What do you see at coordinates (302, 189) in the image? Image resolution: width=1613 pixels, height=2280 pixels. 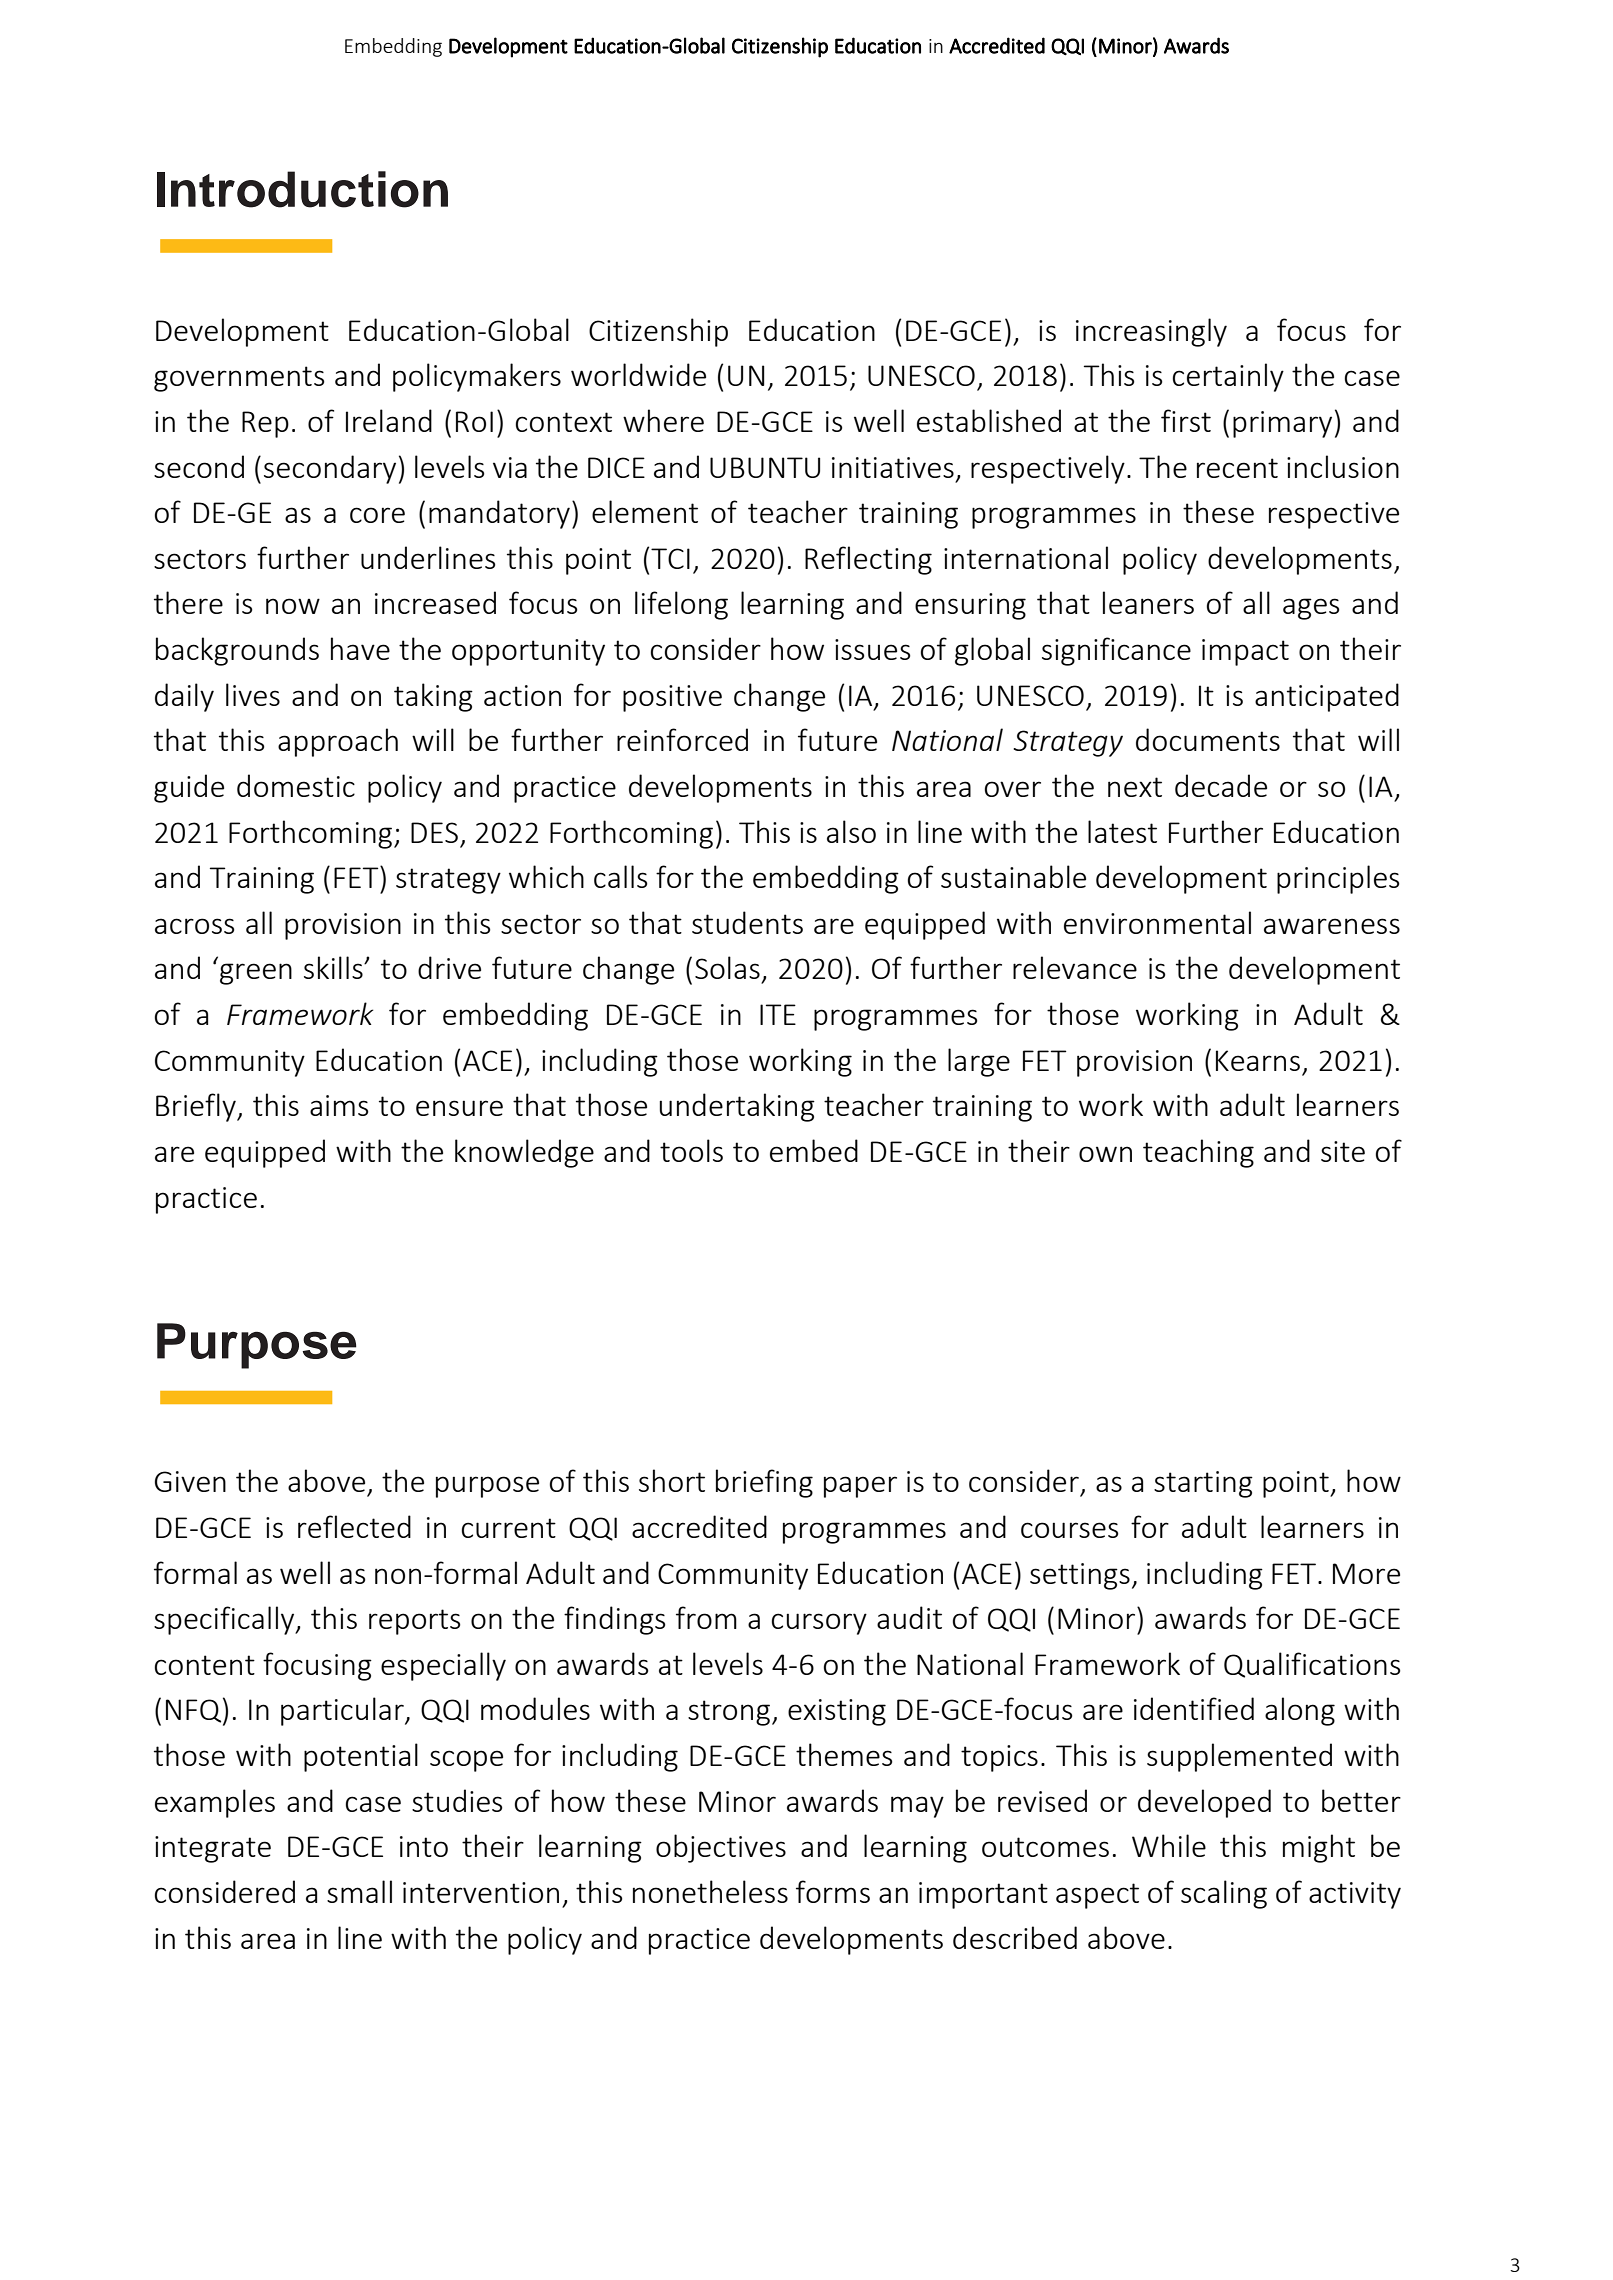 I see `Introduction` at bounding box center [302, 189].
